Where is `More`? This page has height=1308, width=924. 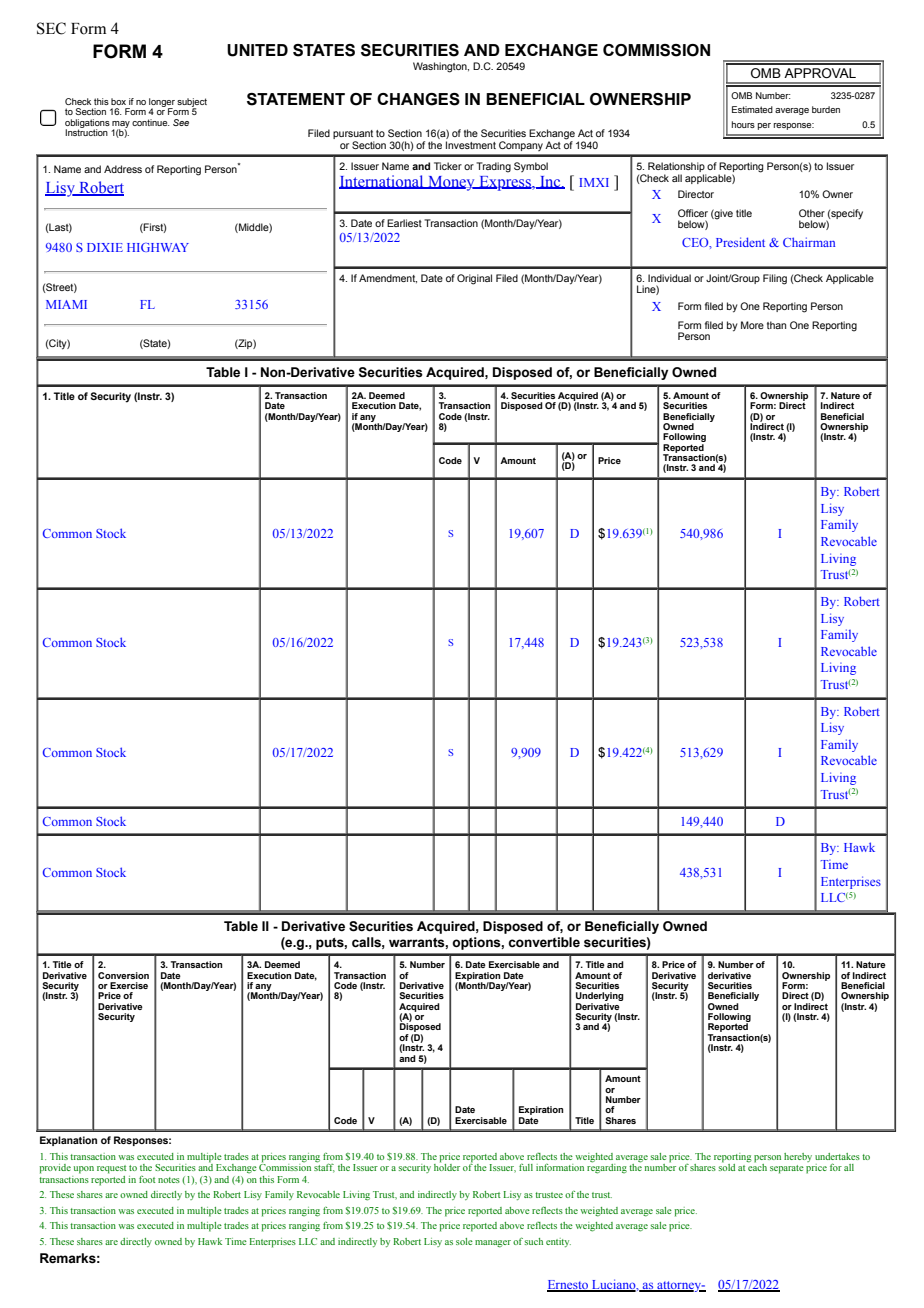
More is located at coordinates (752, 325).
